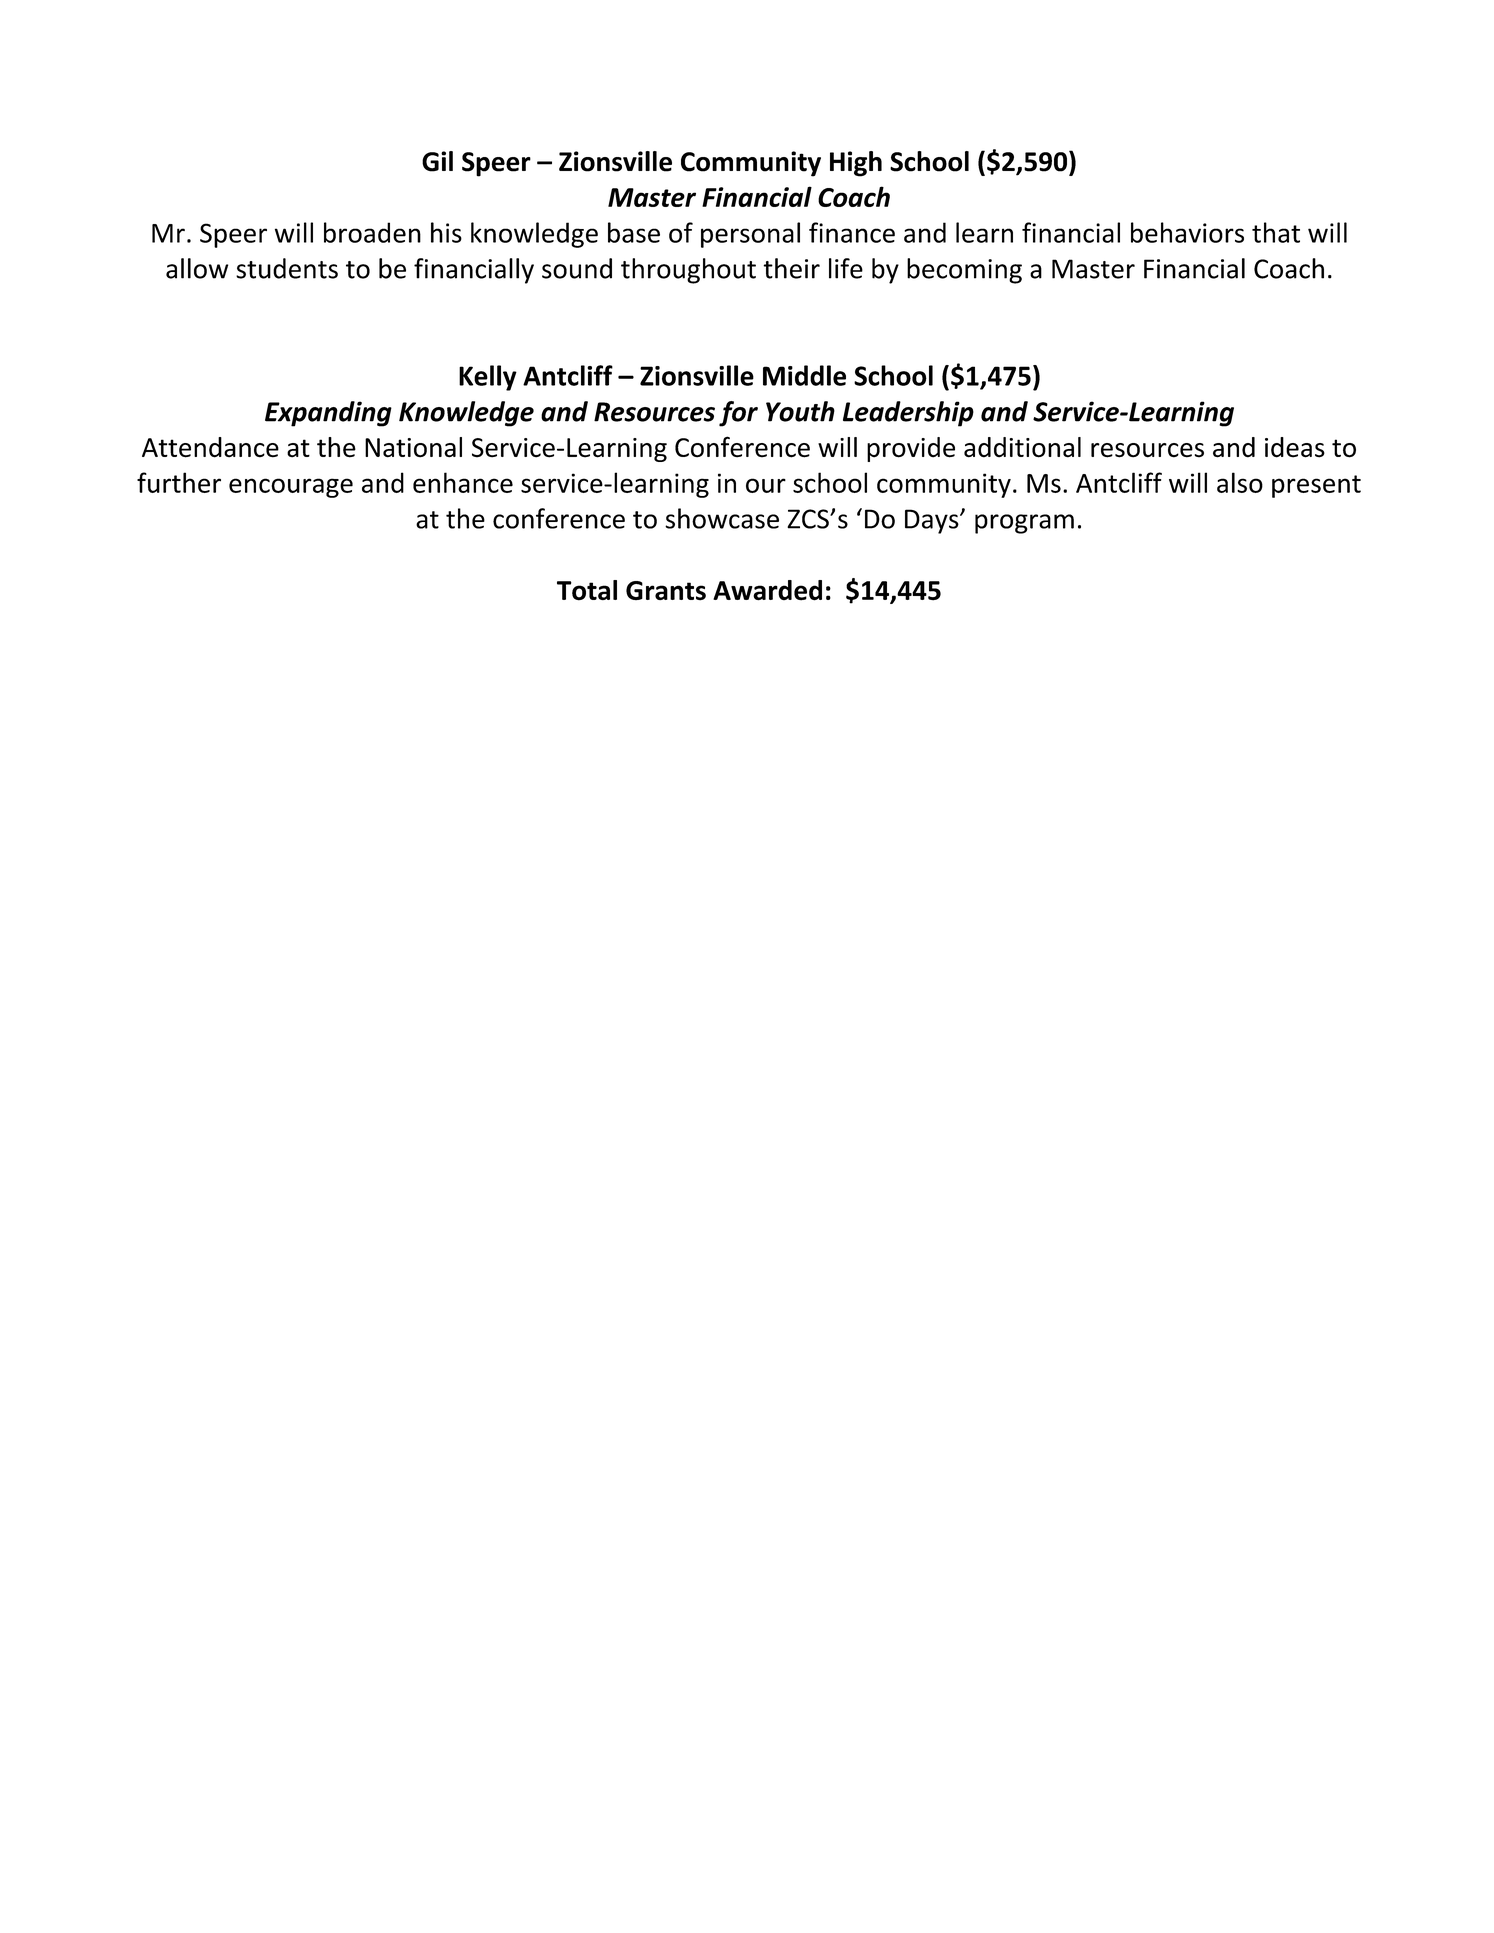 Image resolution: width=1494 pixels, height=1933 pixels. I want to click on High, so click(856, 164).
